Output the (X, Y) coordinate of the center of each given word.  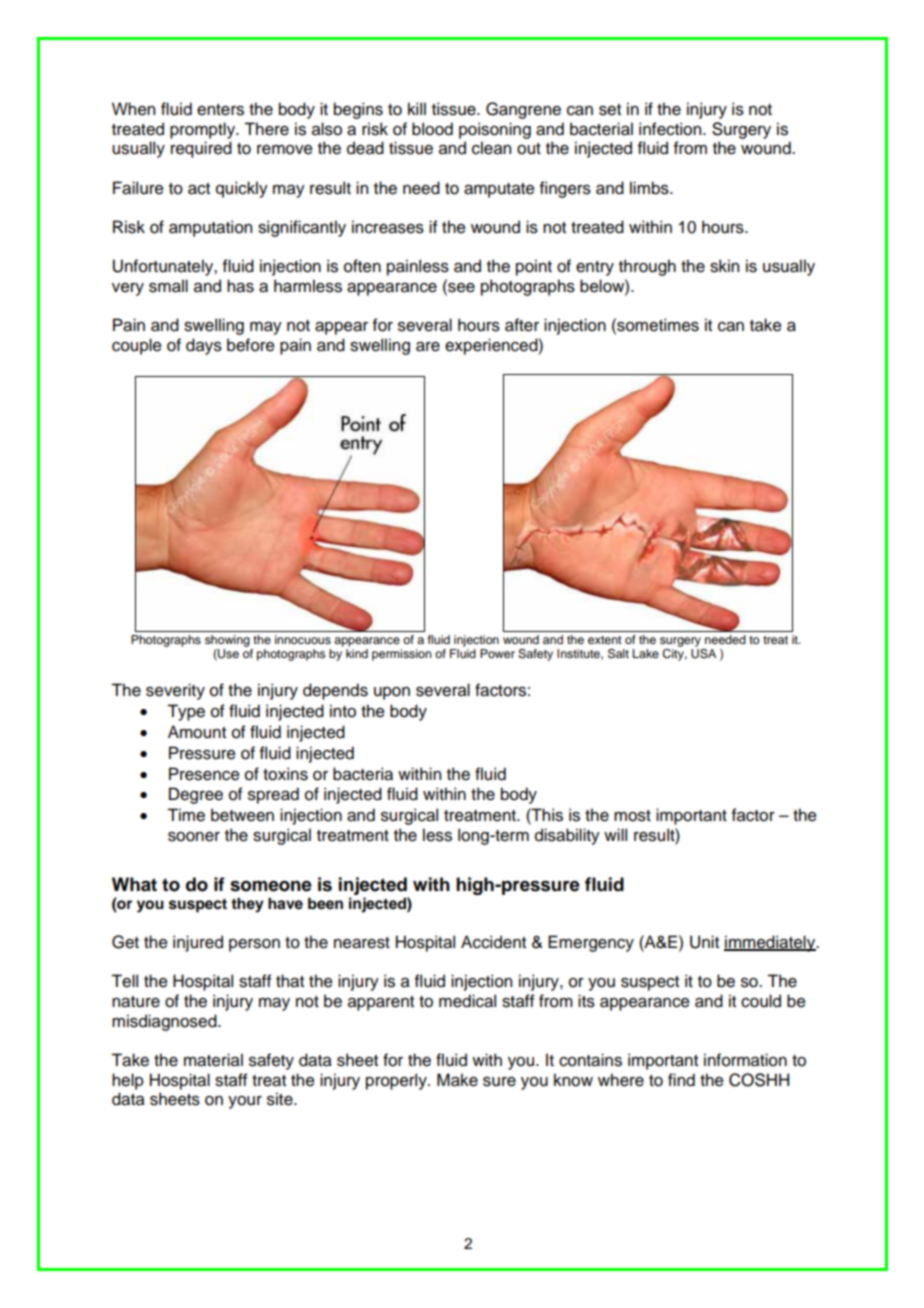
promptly (204, 130)
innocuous (303, 639)
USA (703, 652)
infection (671, 129)
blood (432, 129)
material (213, 1060)
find (681, 1080)
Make (457, 1080)
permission (402, 655)
